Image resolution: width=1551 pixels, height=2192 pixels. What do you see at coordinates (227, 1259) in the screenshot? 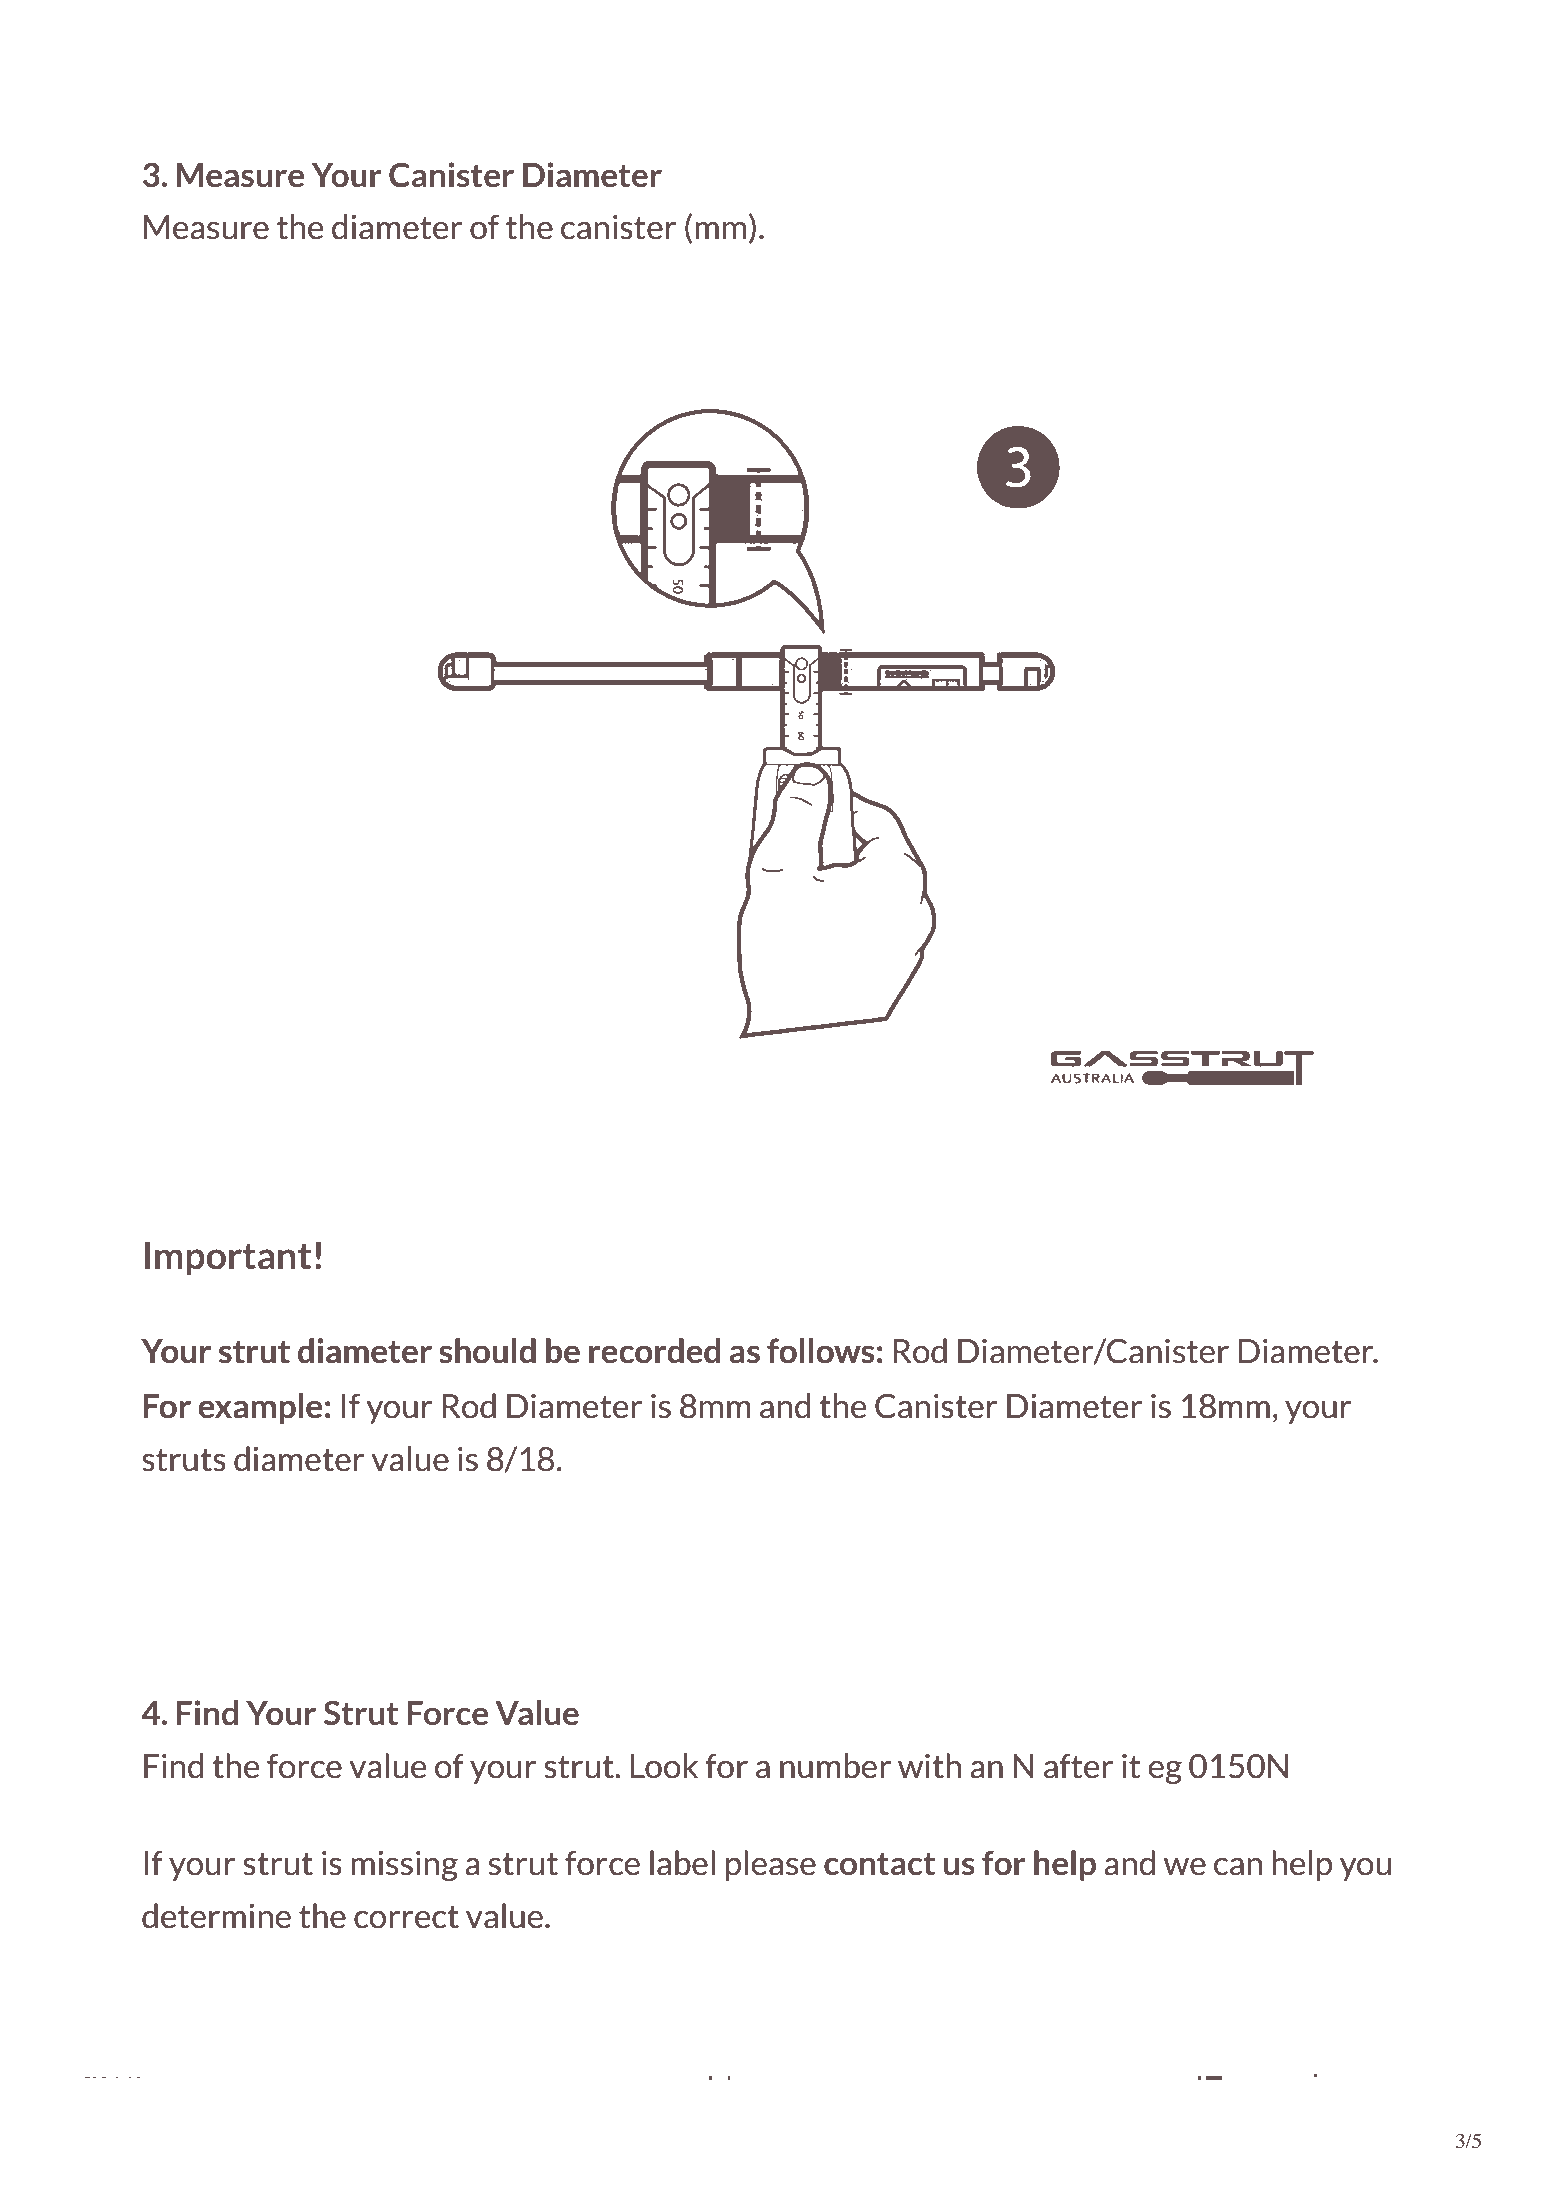
I see `Important` at bounding box center [227, 1259].
